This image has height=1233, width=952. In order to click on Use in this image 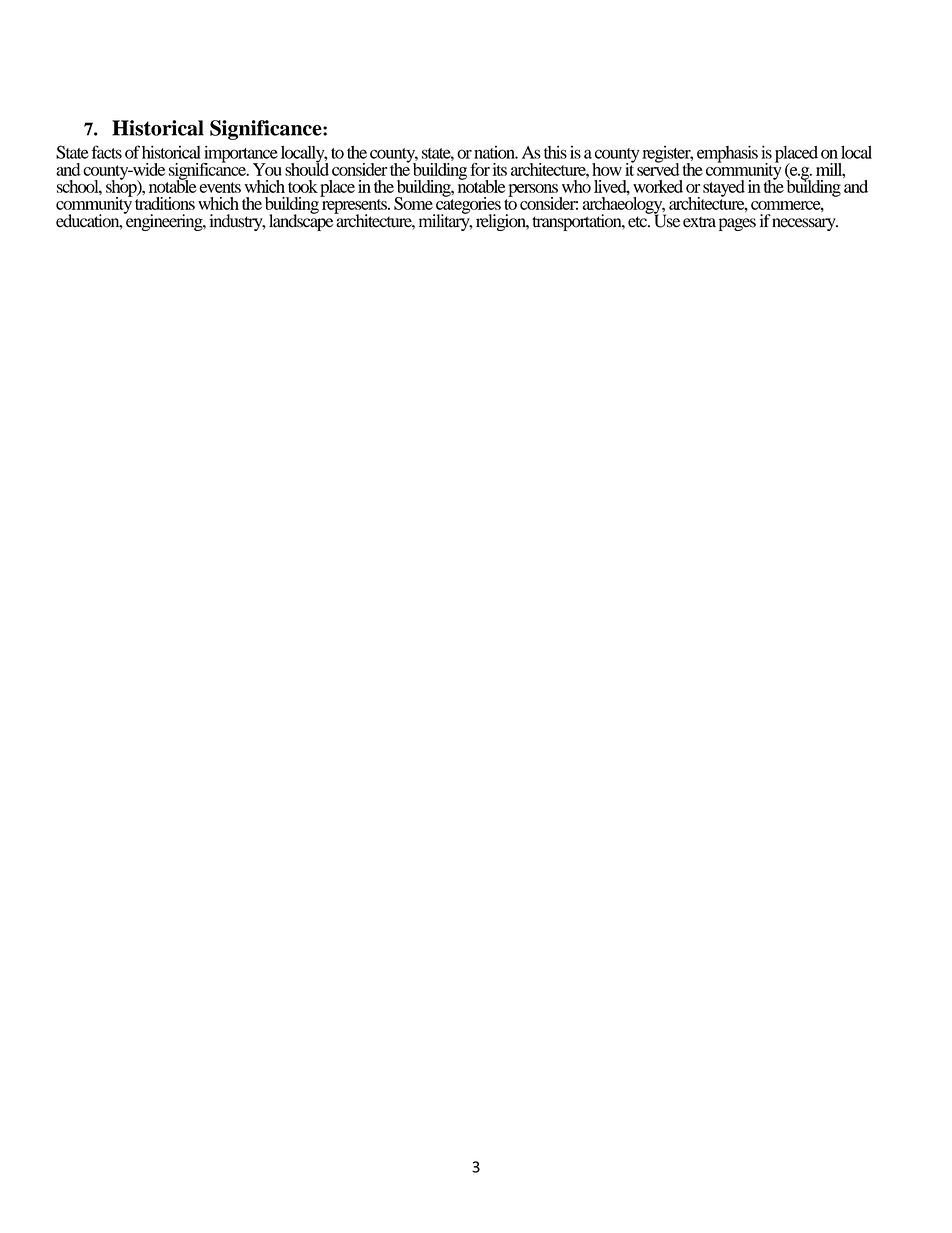, I will do `click(665, 220)`.
